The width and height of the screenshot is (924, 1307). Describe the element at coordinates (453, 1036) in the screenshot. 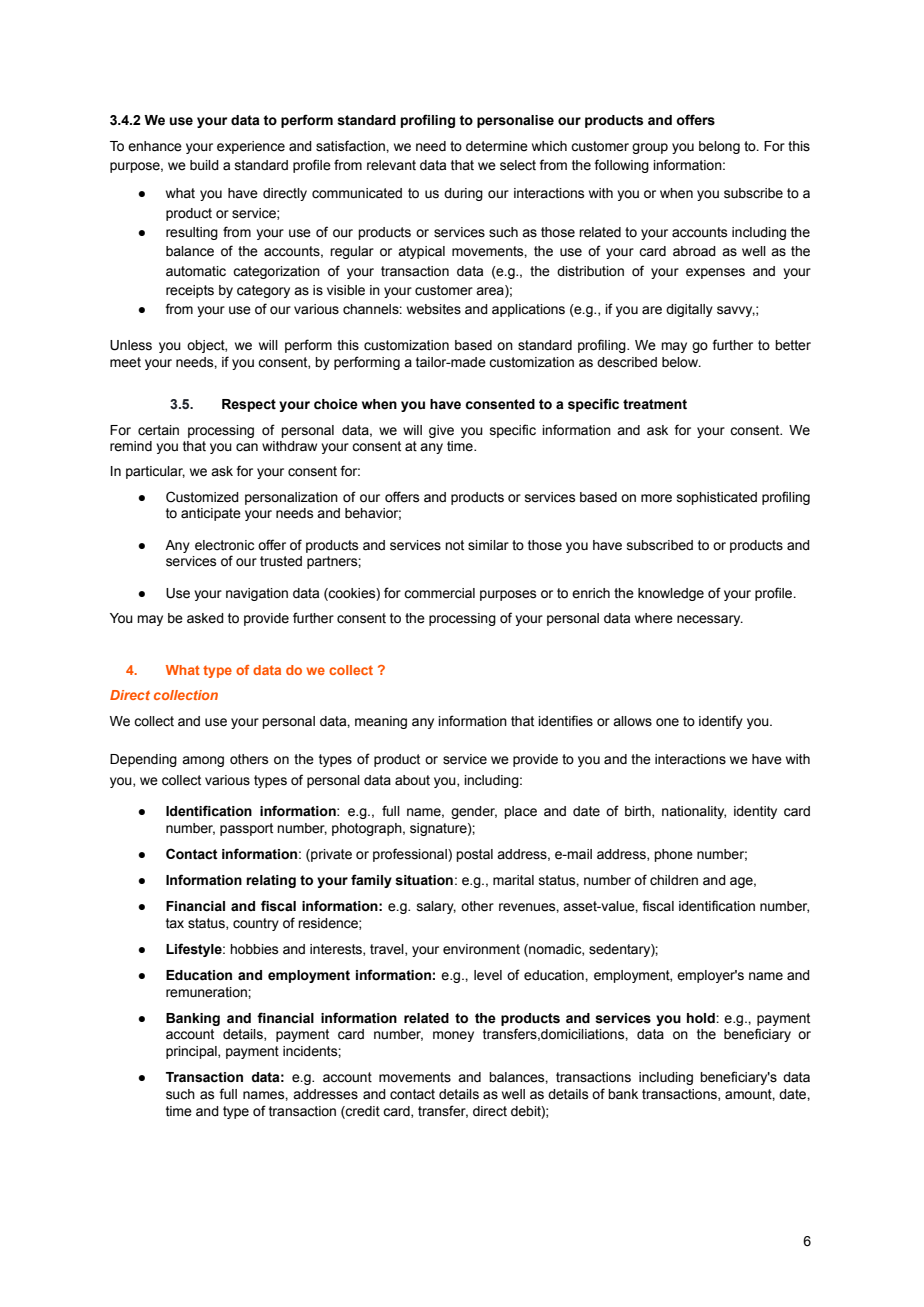

I see `money` at that location.
